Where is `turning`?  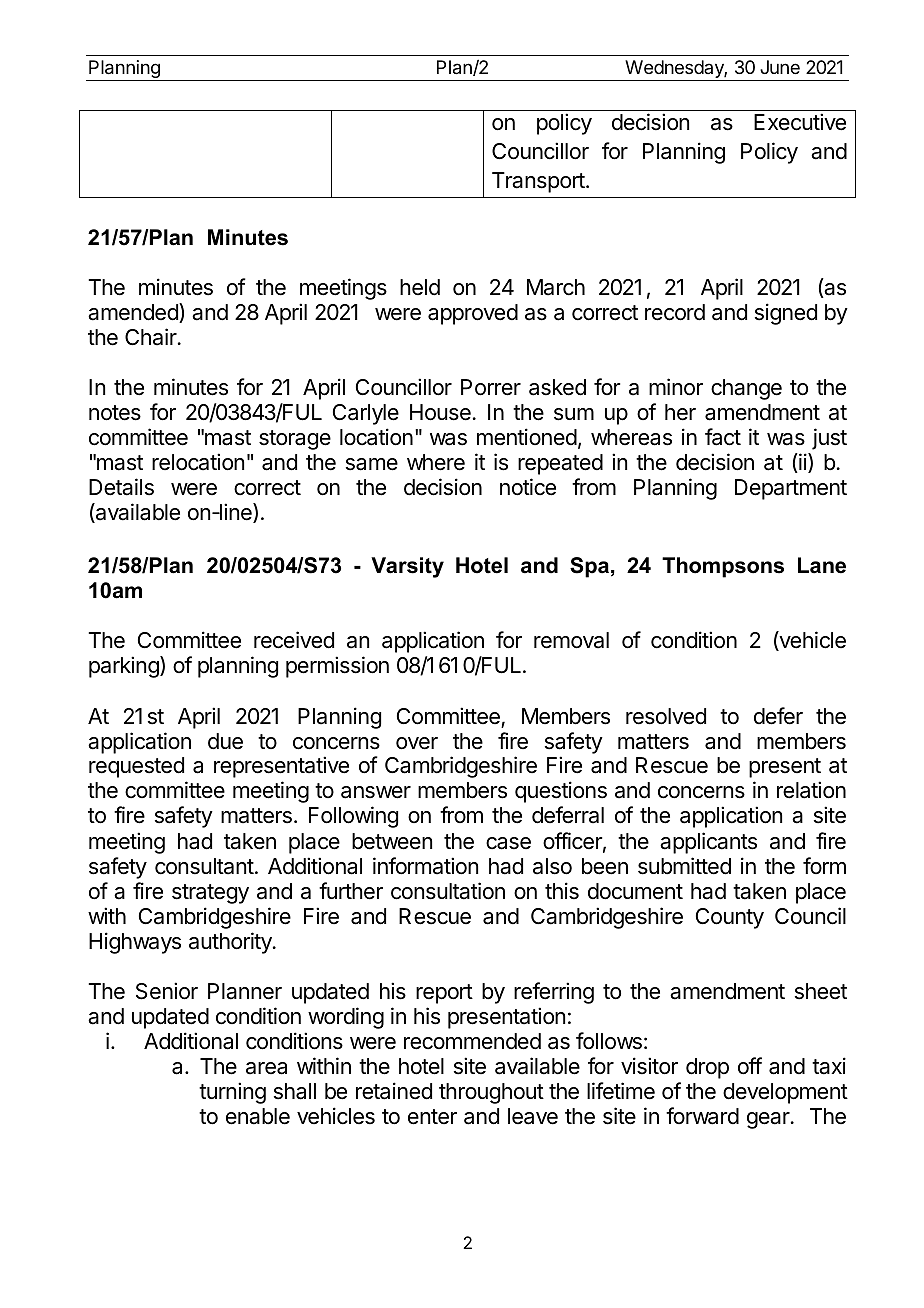 turning is located at coordinates (232, 1093).
